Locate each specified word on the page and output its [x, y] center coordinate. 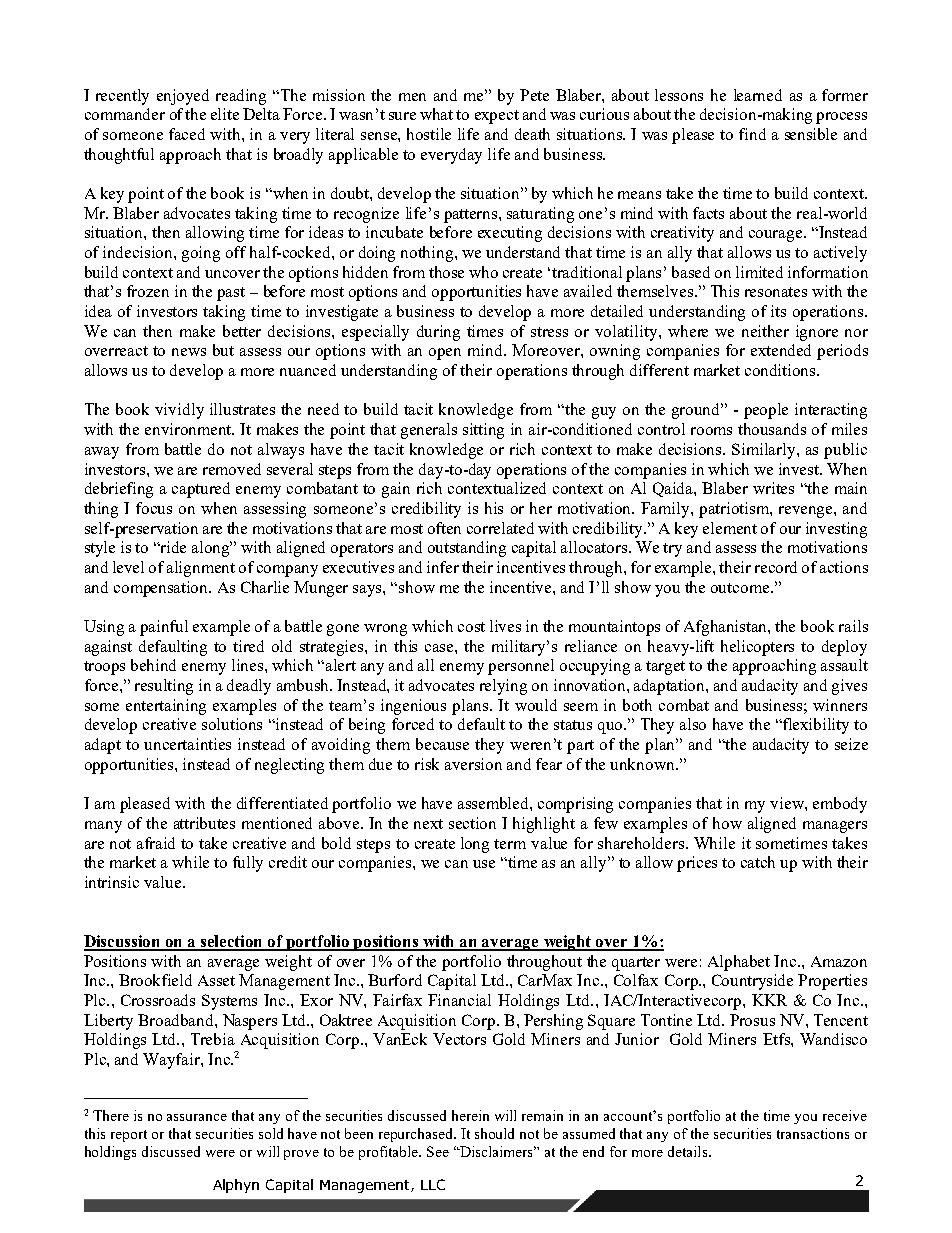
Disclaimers [497, 1151]
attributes [204, 823]
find [752, 134]
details [689, 1151]
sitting [483, 431]
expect [497, 117]
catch [758, 862]
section [472, 823]
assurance [197, 1117]
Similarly [765, 451]
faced [187, 134]
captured [201, 490]
